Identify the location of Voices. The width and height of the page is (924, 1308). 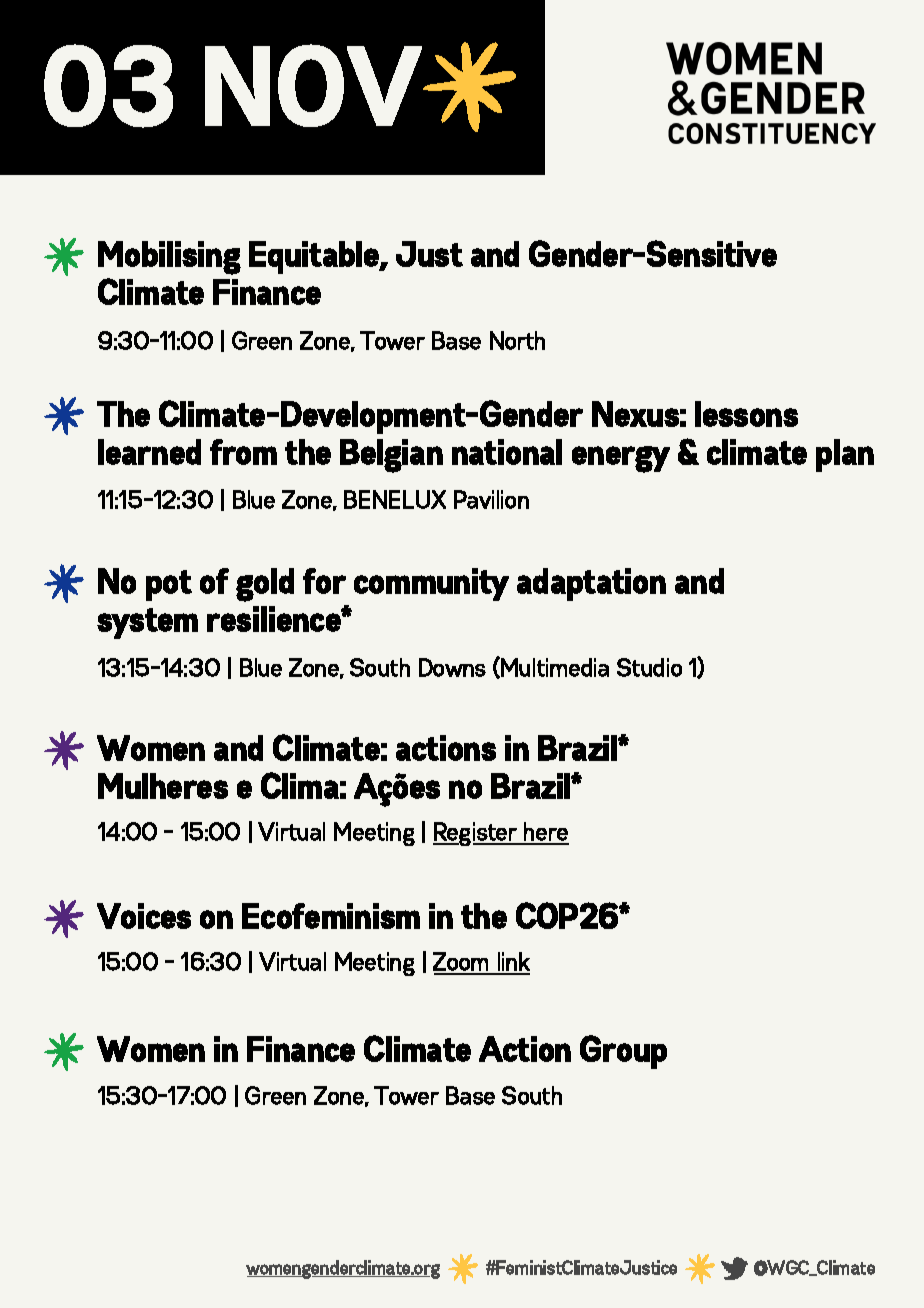
(144, 916).
